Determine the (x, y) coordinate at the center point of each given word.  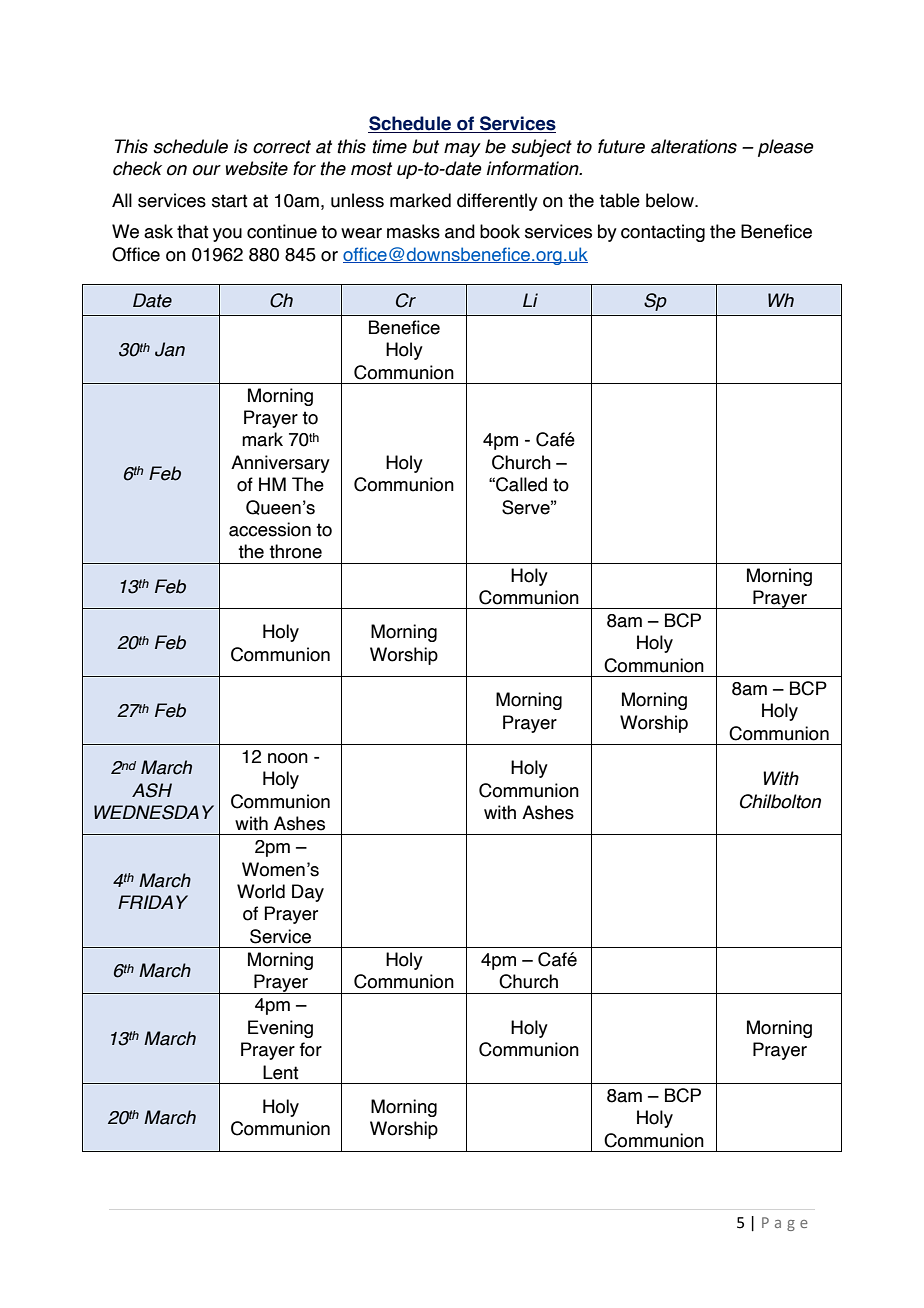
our (207, 170)
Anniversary (280, 464)
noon (288, 758)
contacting (663, 233)
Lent (281, 1072)
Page (785, 1224)
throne (295, 551)
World (261, 891)
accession (270, 529)
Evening (280, 1029)
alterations (694, 146)
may (462, 150)
